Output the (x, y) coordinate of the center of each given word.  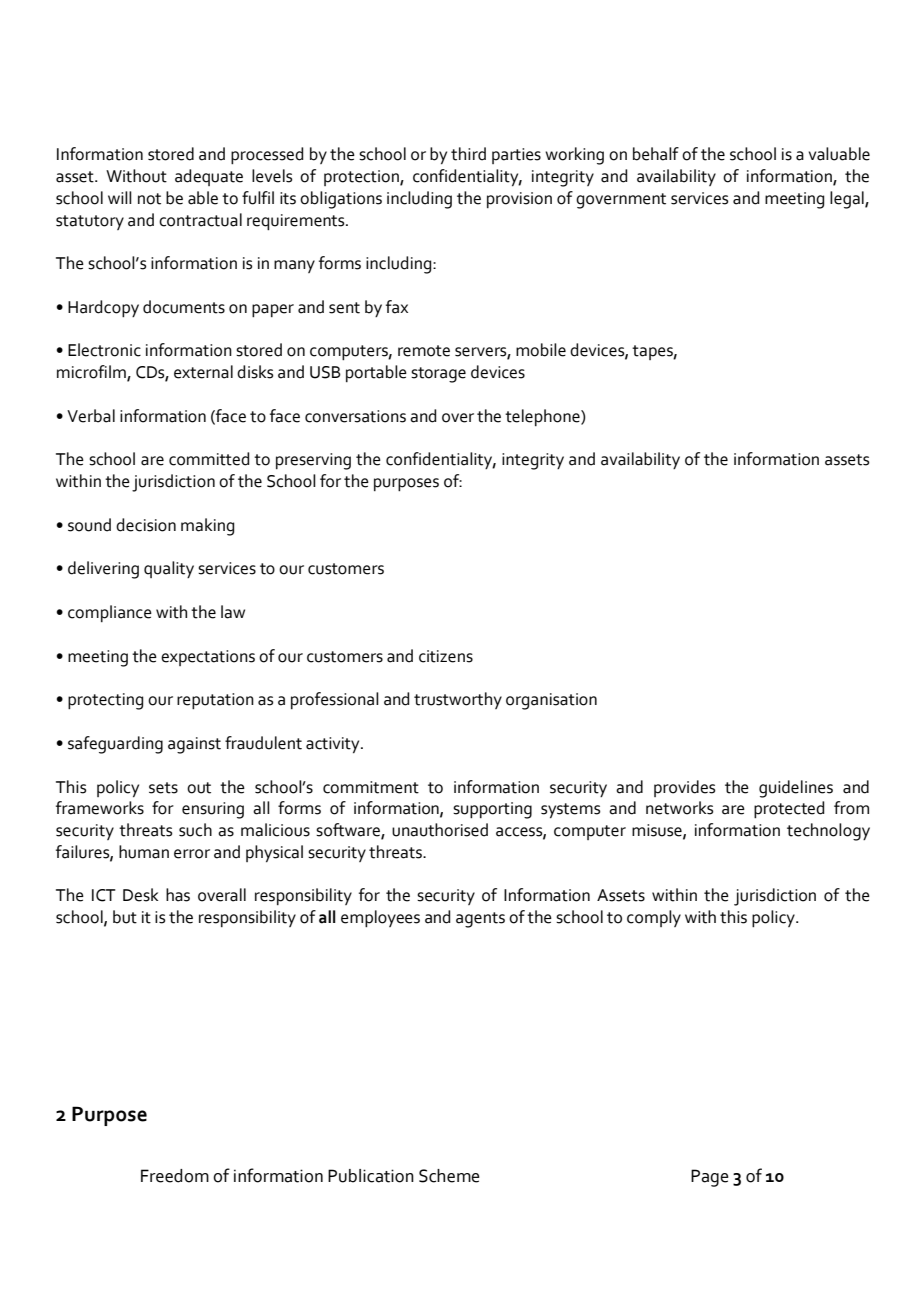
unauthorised (440, 830)
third (468, 154)
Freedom (175, 1176)
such (195, 830)
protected (789, 809)
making (207, 527)
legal (848, 200)
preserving (313, 461)
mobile (541, 350)
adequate (209, 177)
